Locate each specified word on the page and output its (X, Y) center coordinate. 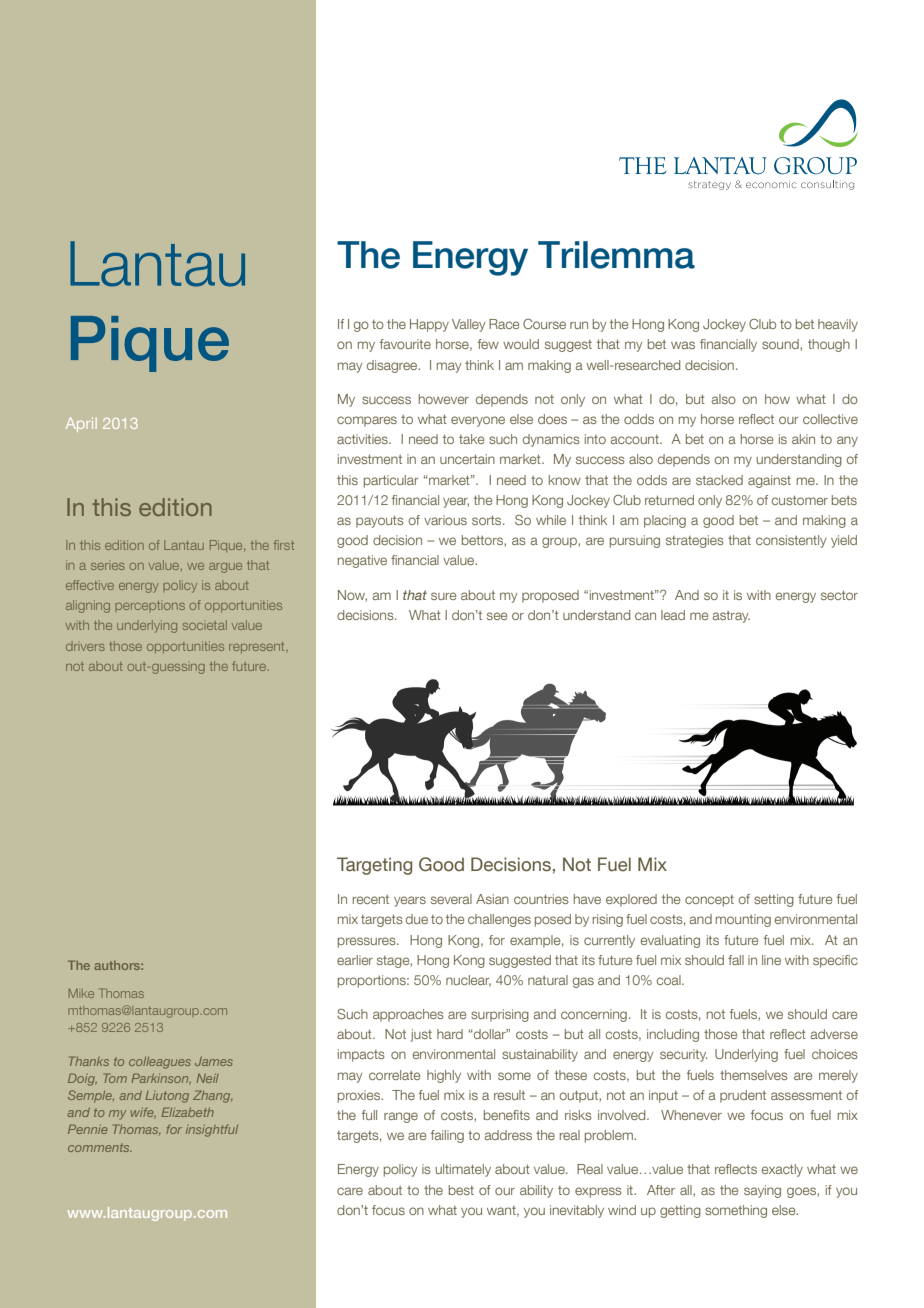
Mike (81, 993)
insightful (212, 1131)
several (451, 899)
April (81, 424)
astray (731, 617)
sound (781, 345)
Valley (468, 325)
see (497, 616)
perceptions (150, 606)
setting (774, 900)
